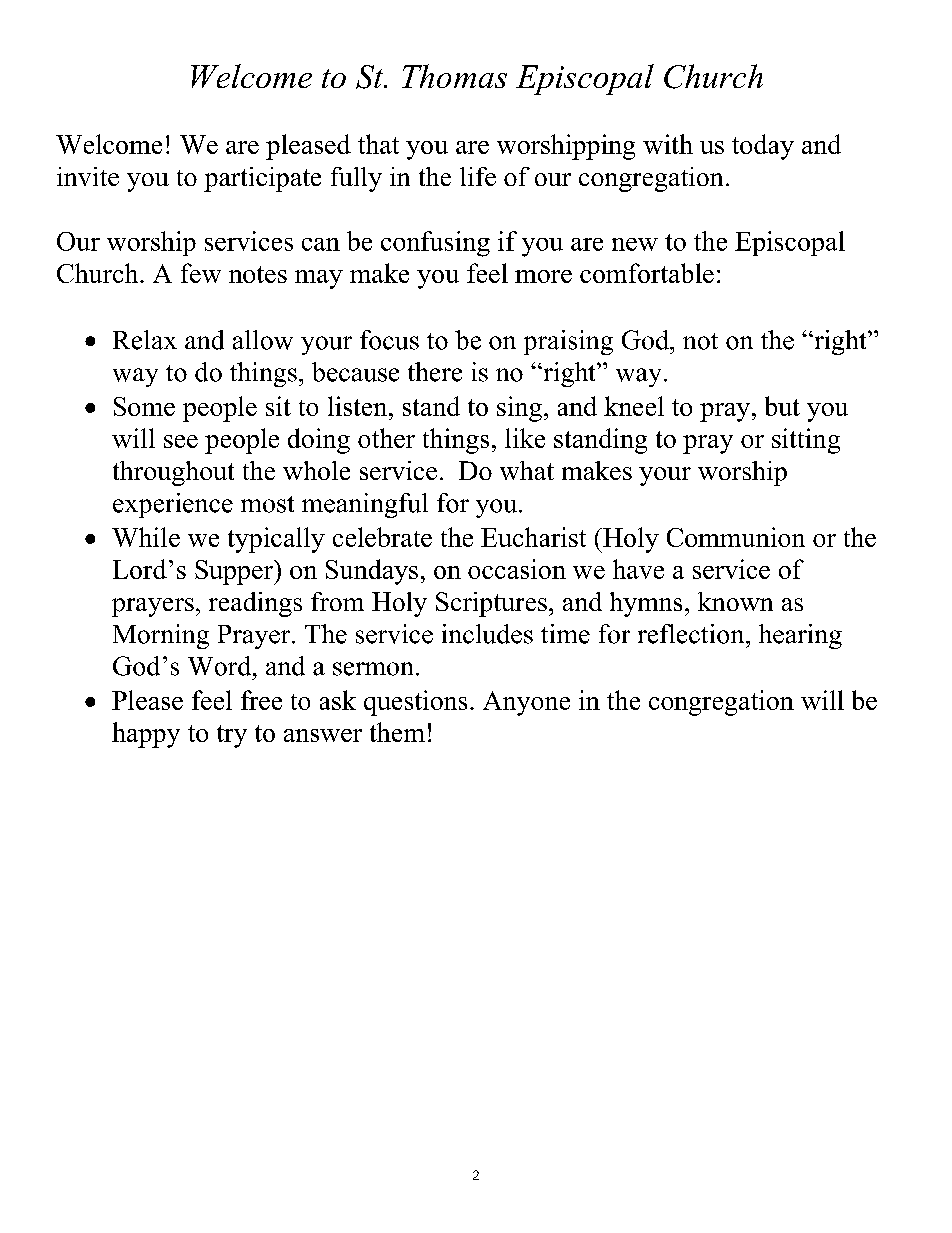 This image has width=952, height=1233. What do you see at coordinates (668, 144) in the image?
I see `with` at bounding box center [668, 144].
